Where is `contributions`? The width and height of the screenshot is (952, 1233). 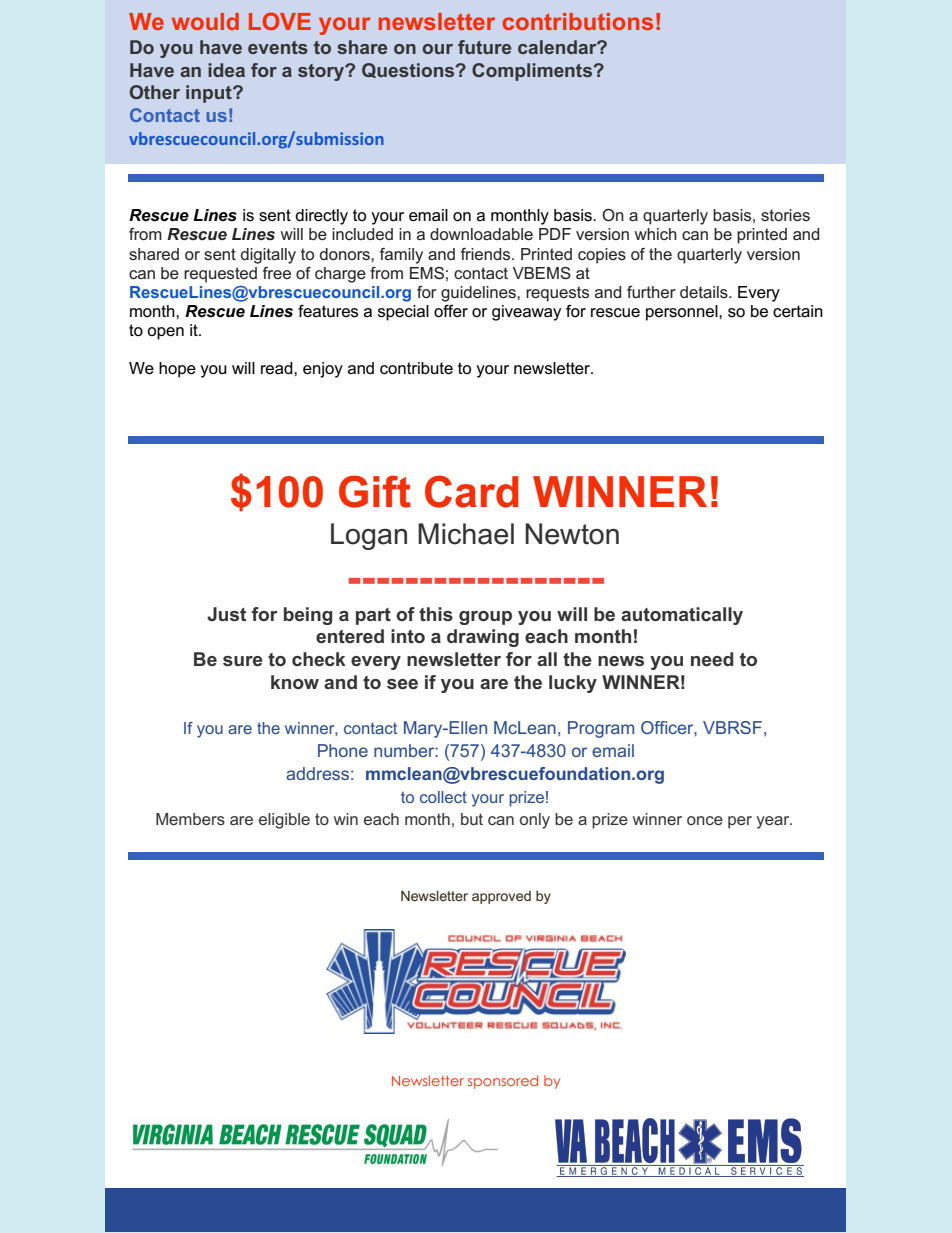
contributions is located at coordinates (578, 21).
